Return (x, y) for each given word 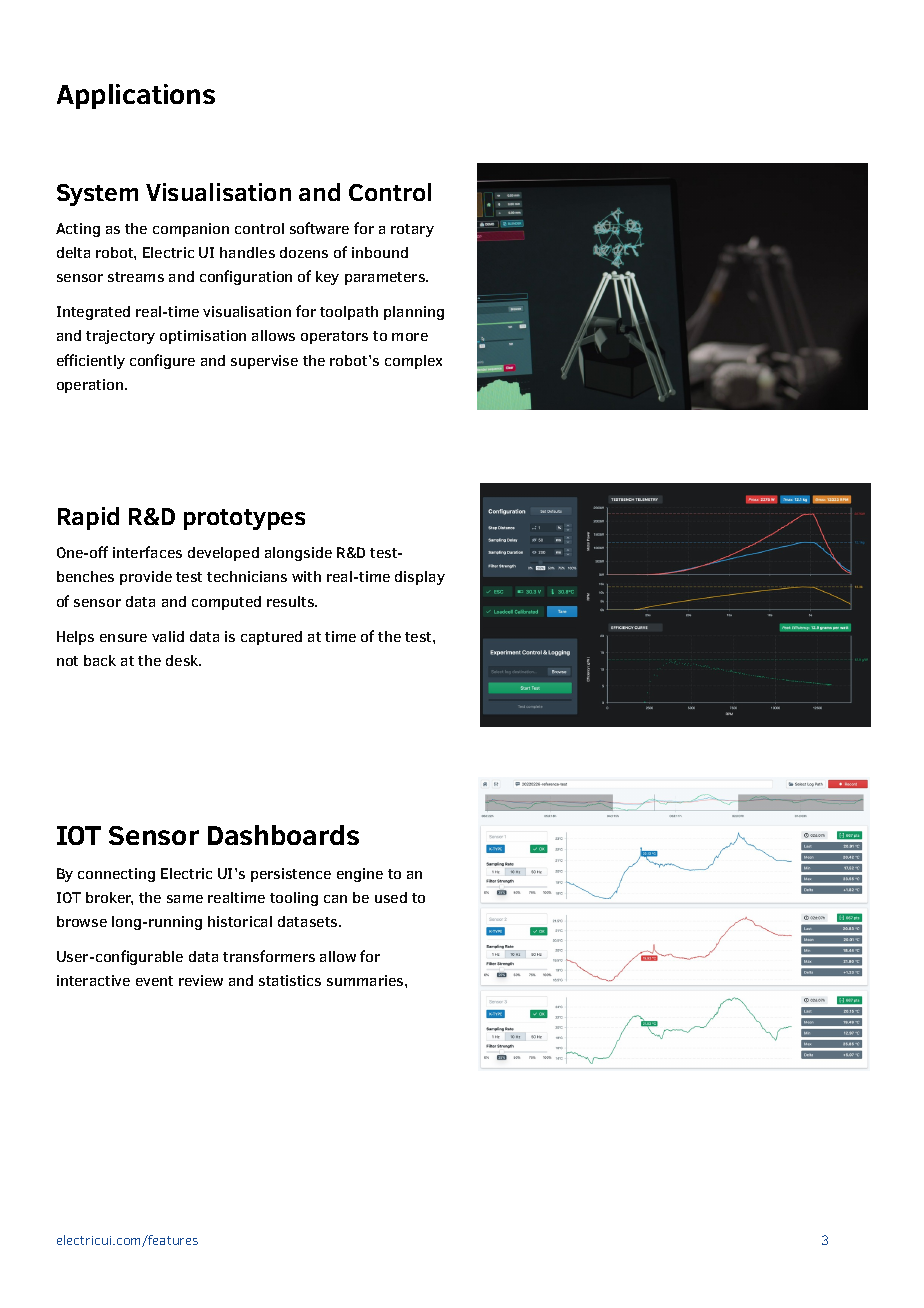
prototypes (244, 519)
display (420, 578)
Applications (136, 96)
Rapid (88, 518)
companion (191, 230)
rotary (412, 230)
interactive (93, 980)
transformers (269, 956)
